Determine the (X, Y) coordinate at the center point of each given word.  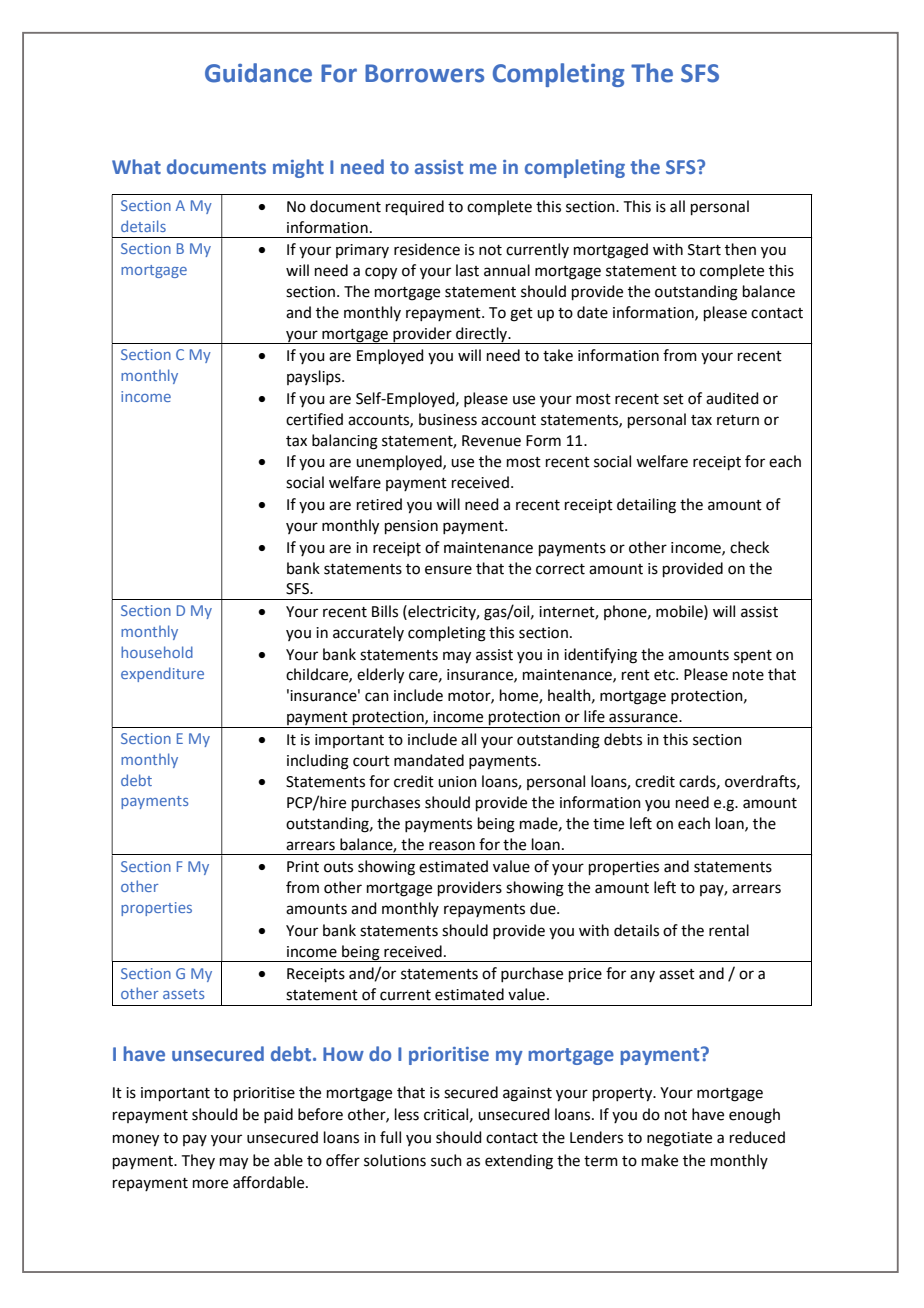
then (740, 249)
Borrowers (424, 73)
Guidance (258, 73)
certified (314, 419)
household (157, 652)
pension (411, 527)
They (198, 1161)
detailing (646, 506)
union (457, 782)
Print (303, 867)
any (642, 976)
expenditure (162, 674)
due (544, 908)
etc (665, 675)
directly (482, 335)
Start (704, 250)
